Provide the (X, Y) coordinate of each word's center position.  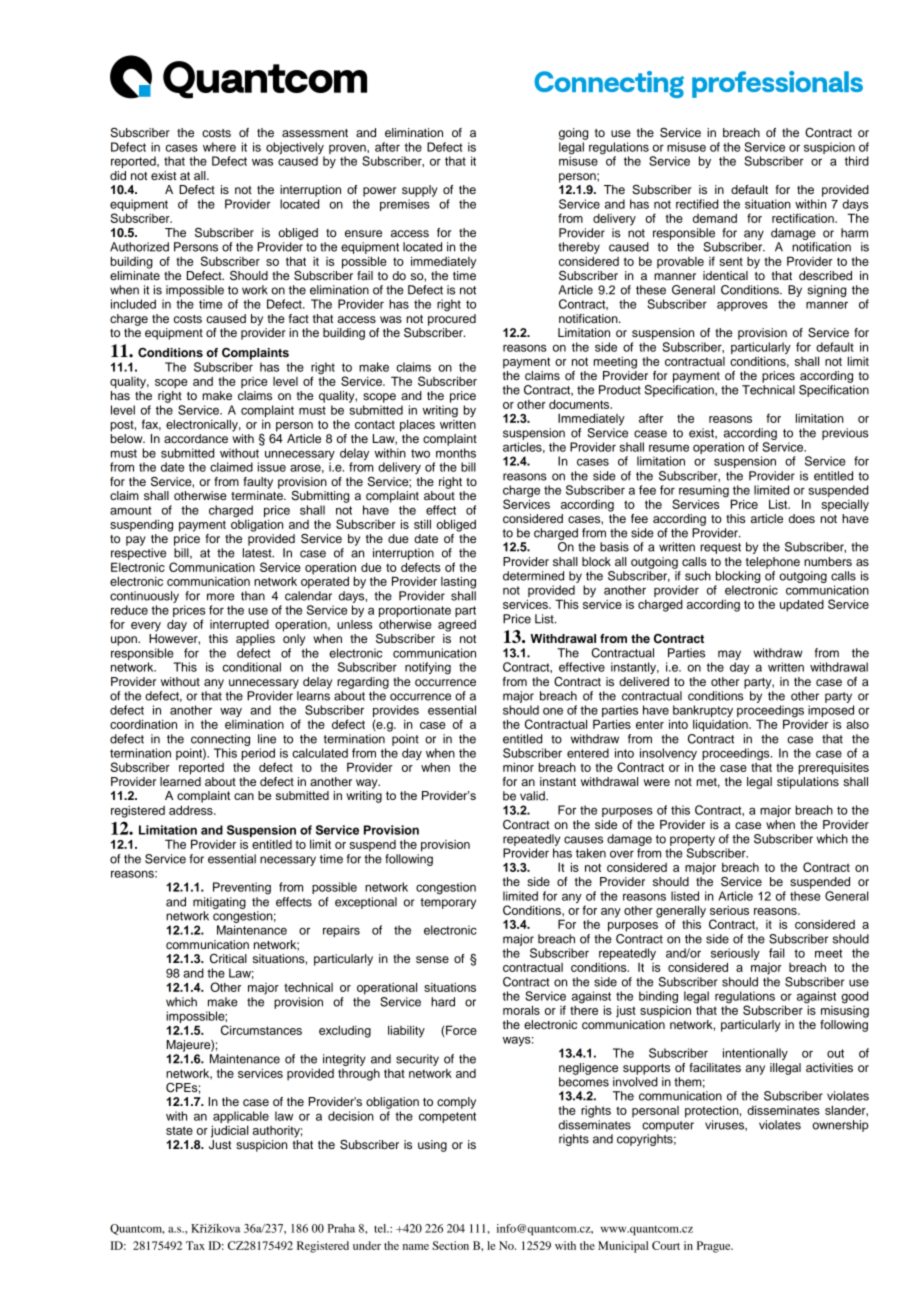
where (219, 147)
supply (420, 191)
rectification (804, 218)
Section (450, 1245)
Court (666, 1245)
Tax (195, 1245)
